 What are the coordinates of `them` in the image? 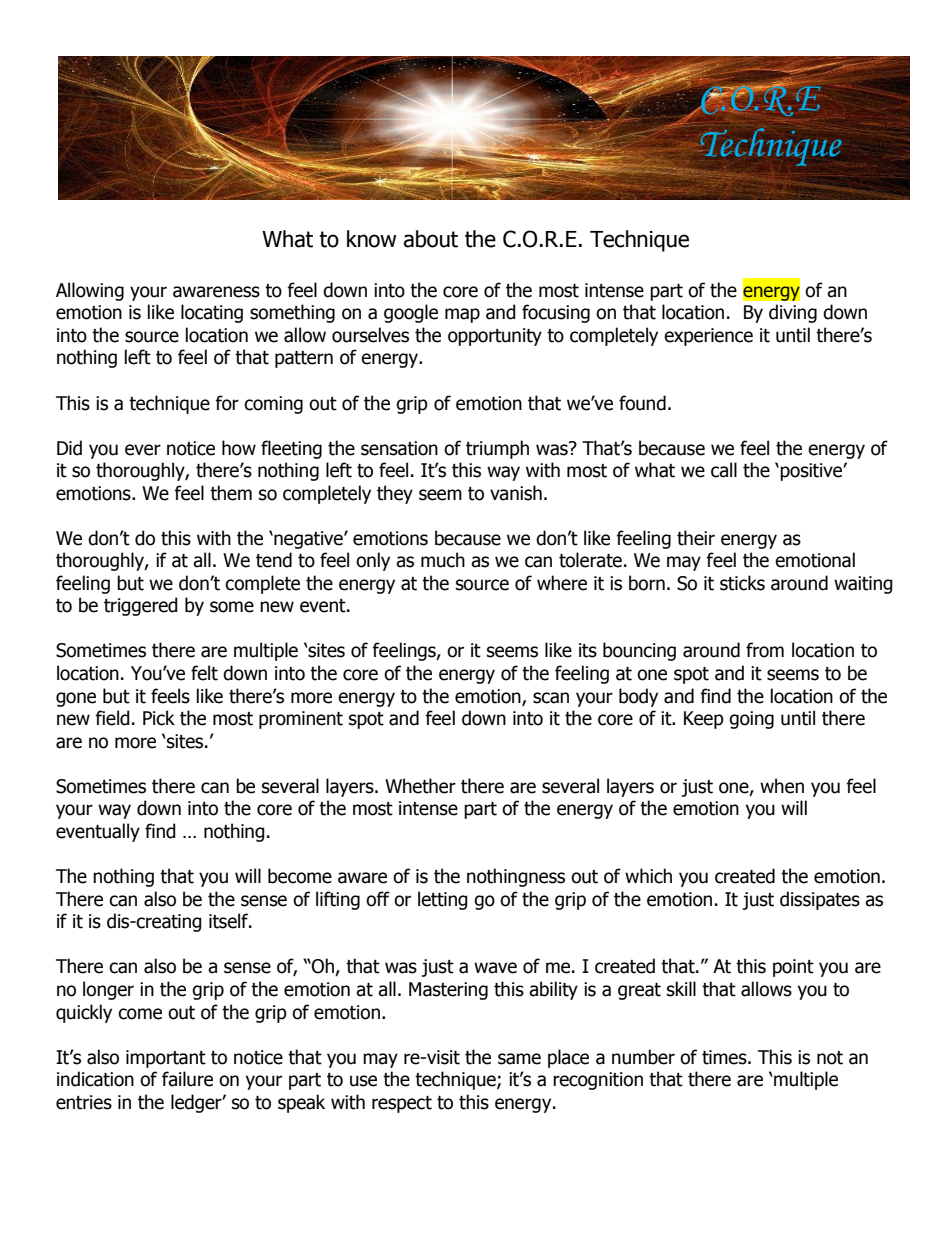 It's located at (231, 493).
